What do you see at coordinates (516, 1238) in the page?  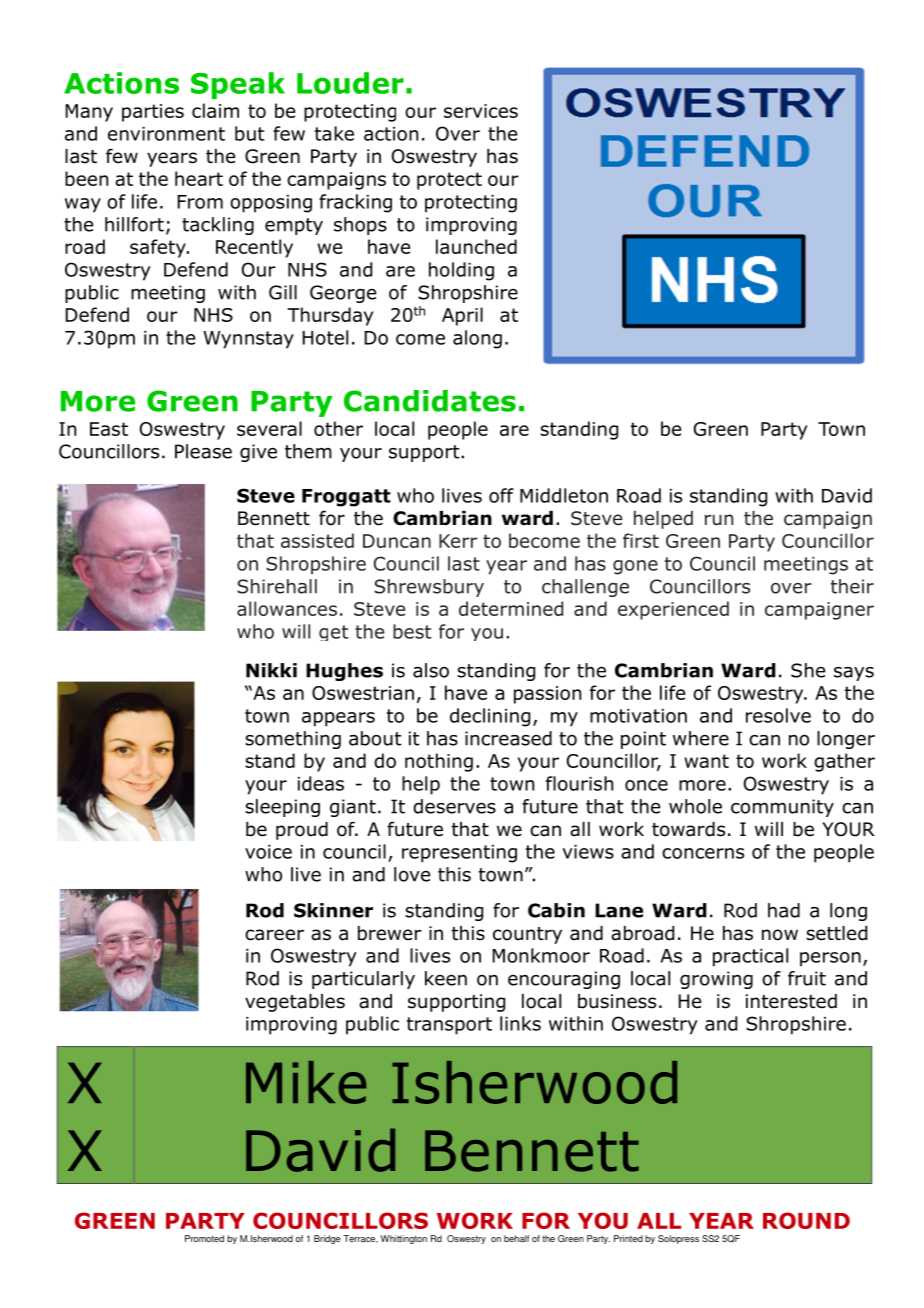 I see `behalf` at bounding box center [516, 1238].
